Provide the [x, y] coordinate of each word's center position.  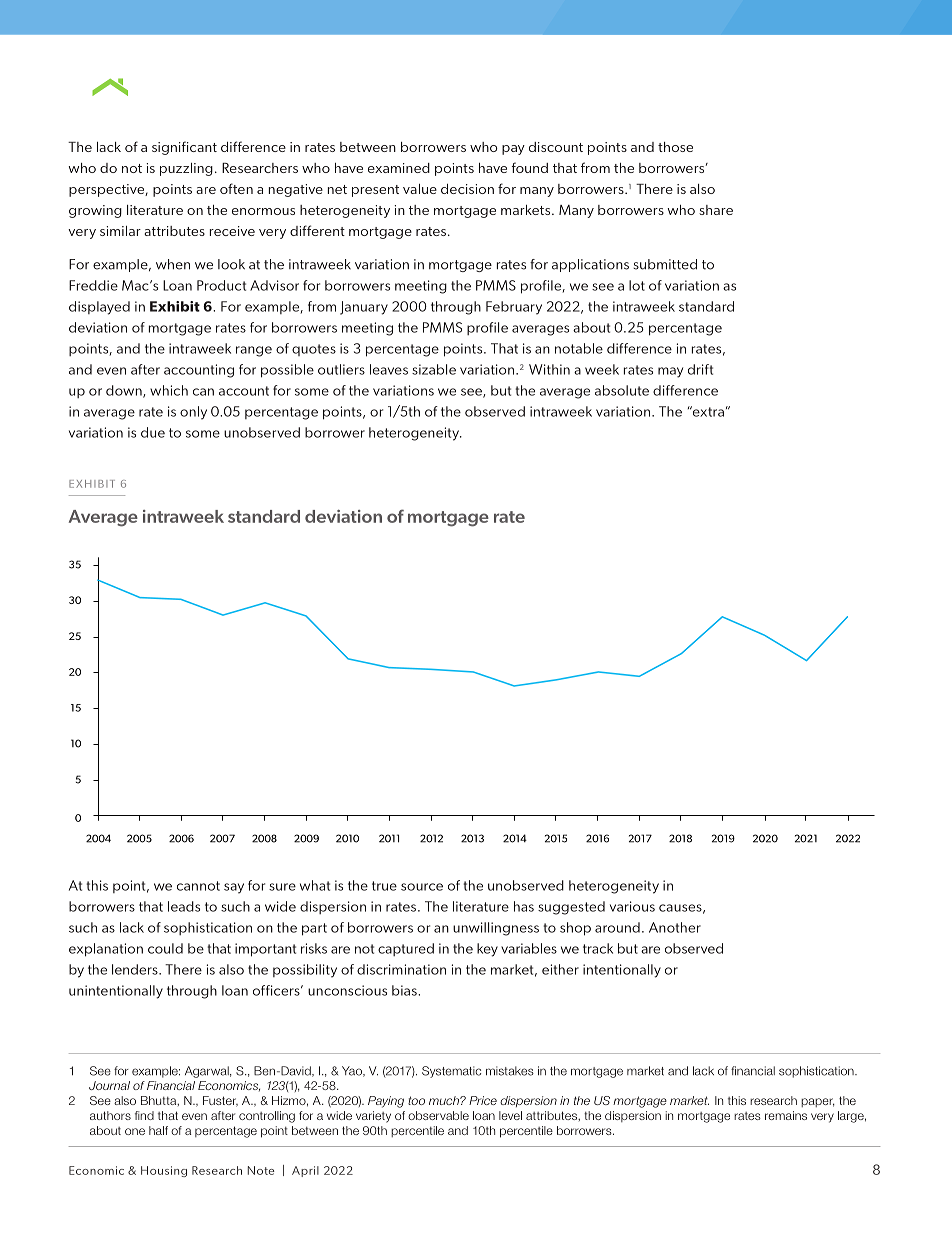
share [716, 210]
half [158, 1130]
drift [700, 369]
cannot [198, 886]
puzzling [186, 169]
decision [467, 189]
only [193, 413]
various [632, 906]
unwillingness [496, 929]
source [422, 887]
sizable [434, 369]
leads [184, 906]
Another [675, 927]
